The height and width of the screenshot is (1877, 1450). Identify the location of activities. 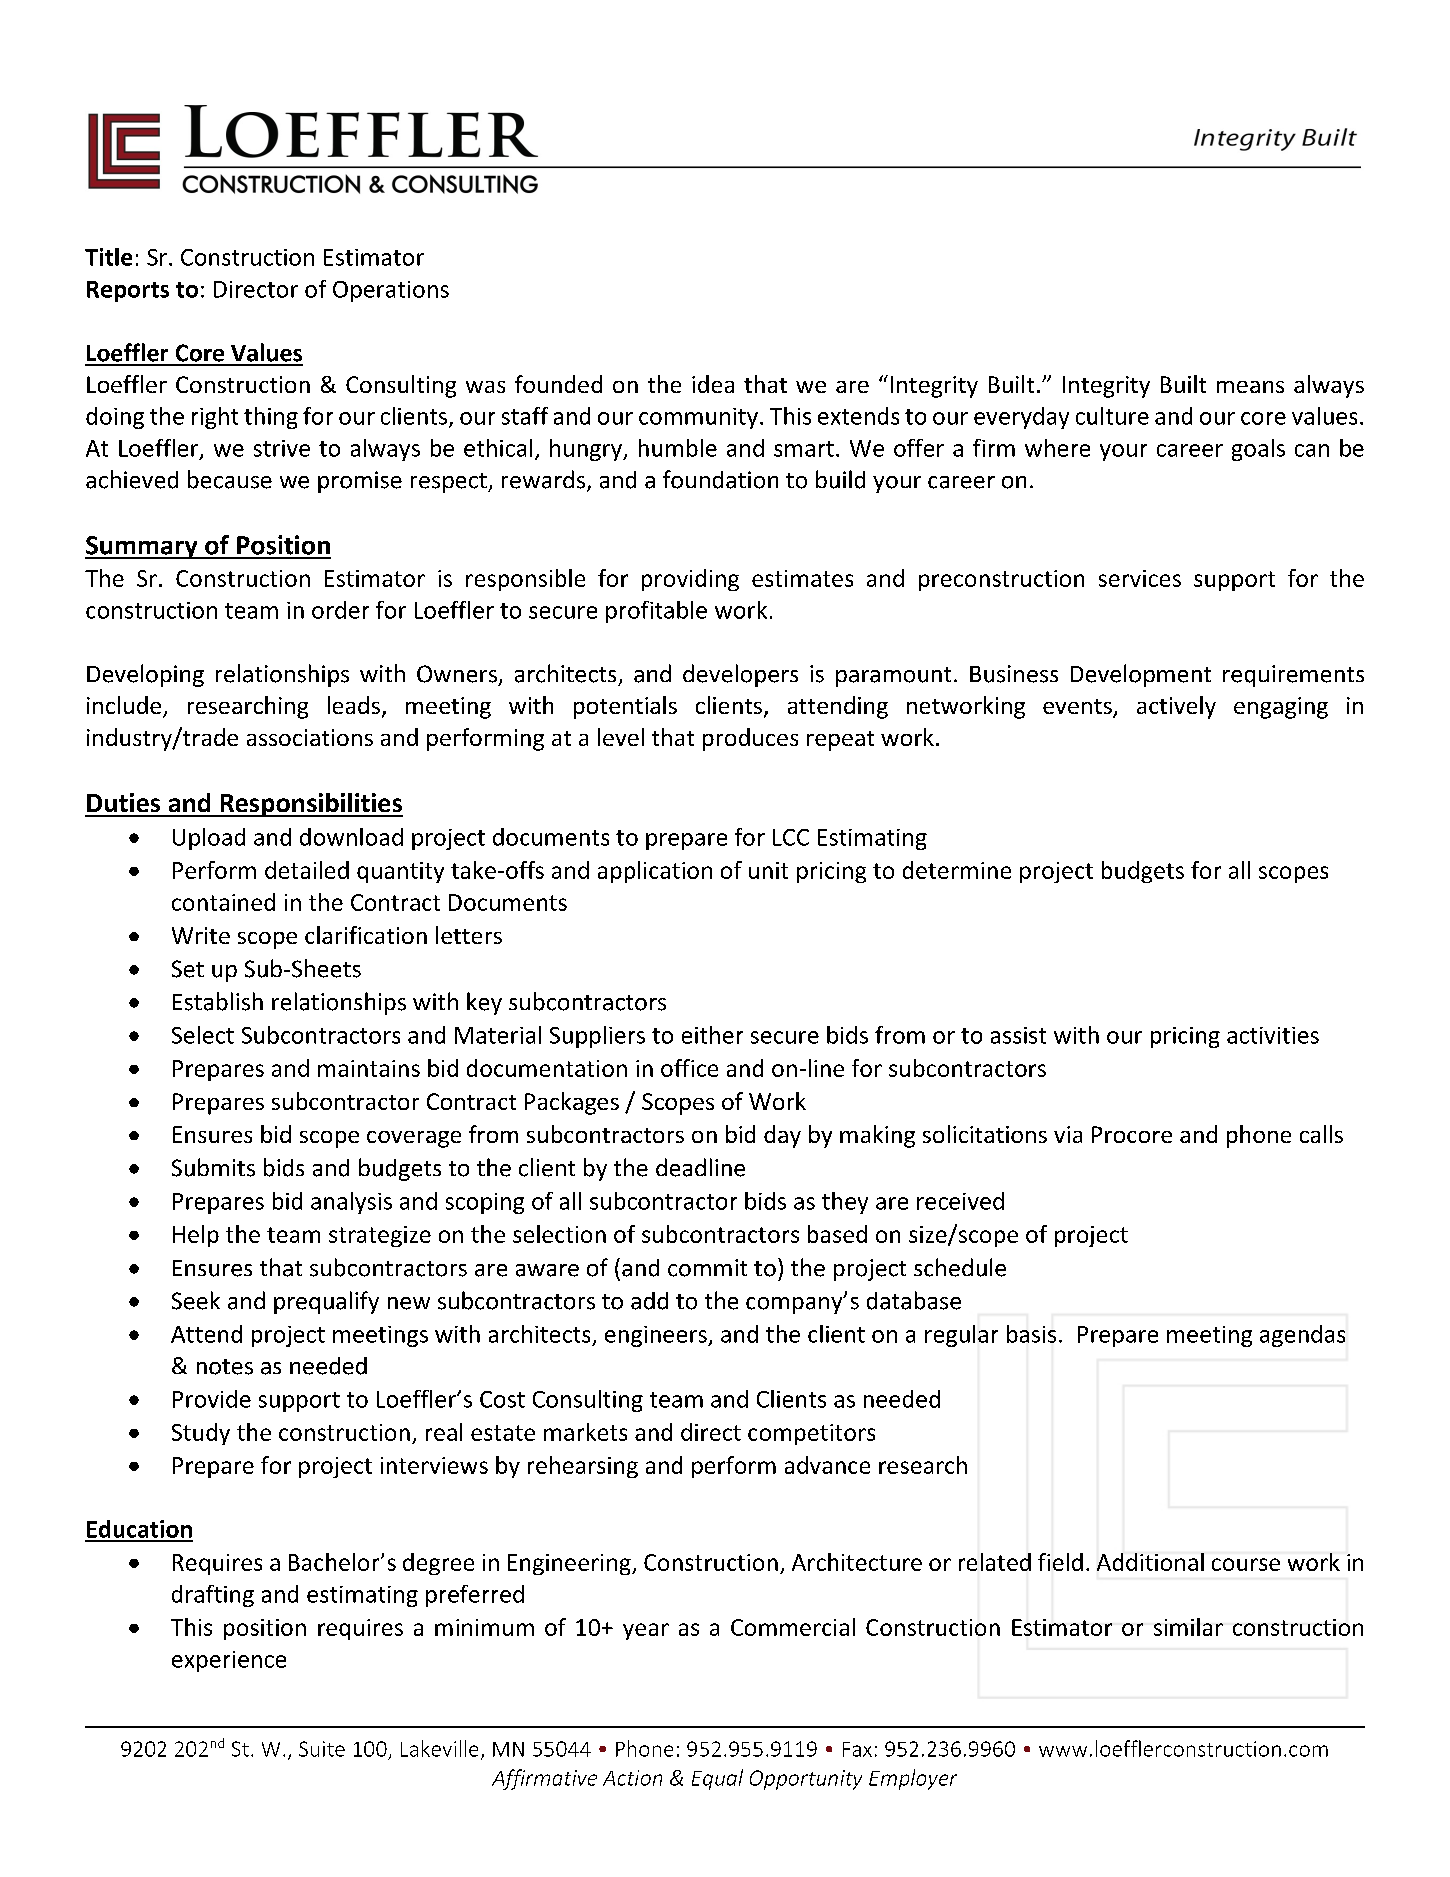
(1273, 1035).
